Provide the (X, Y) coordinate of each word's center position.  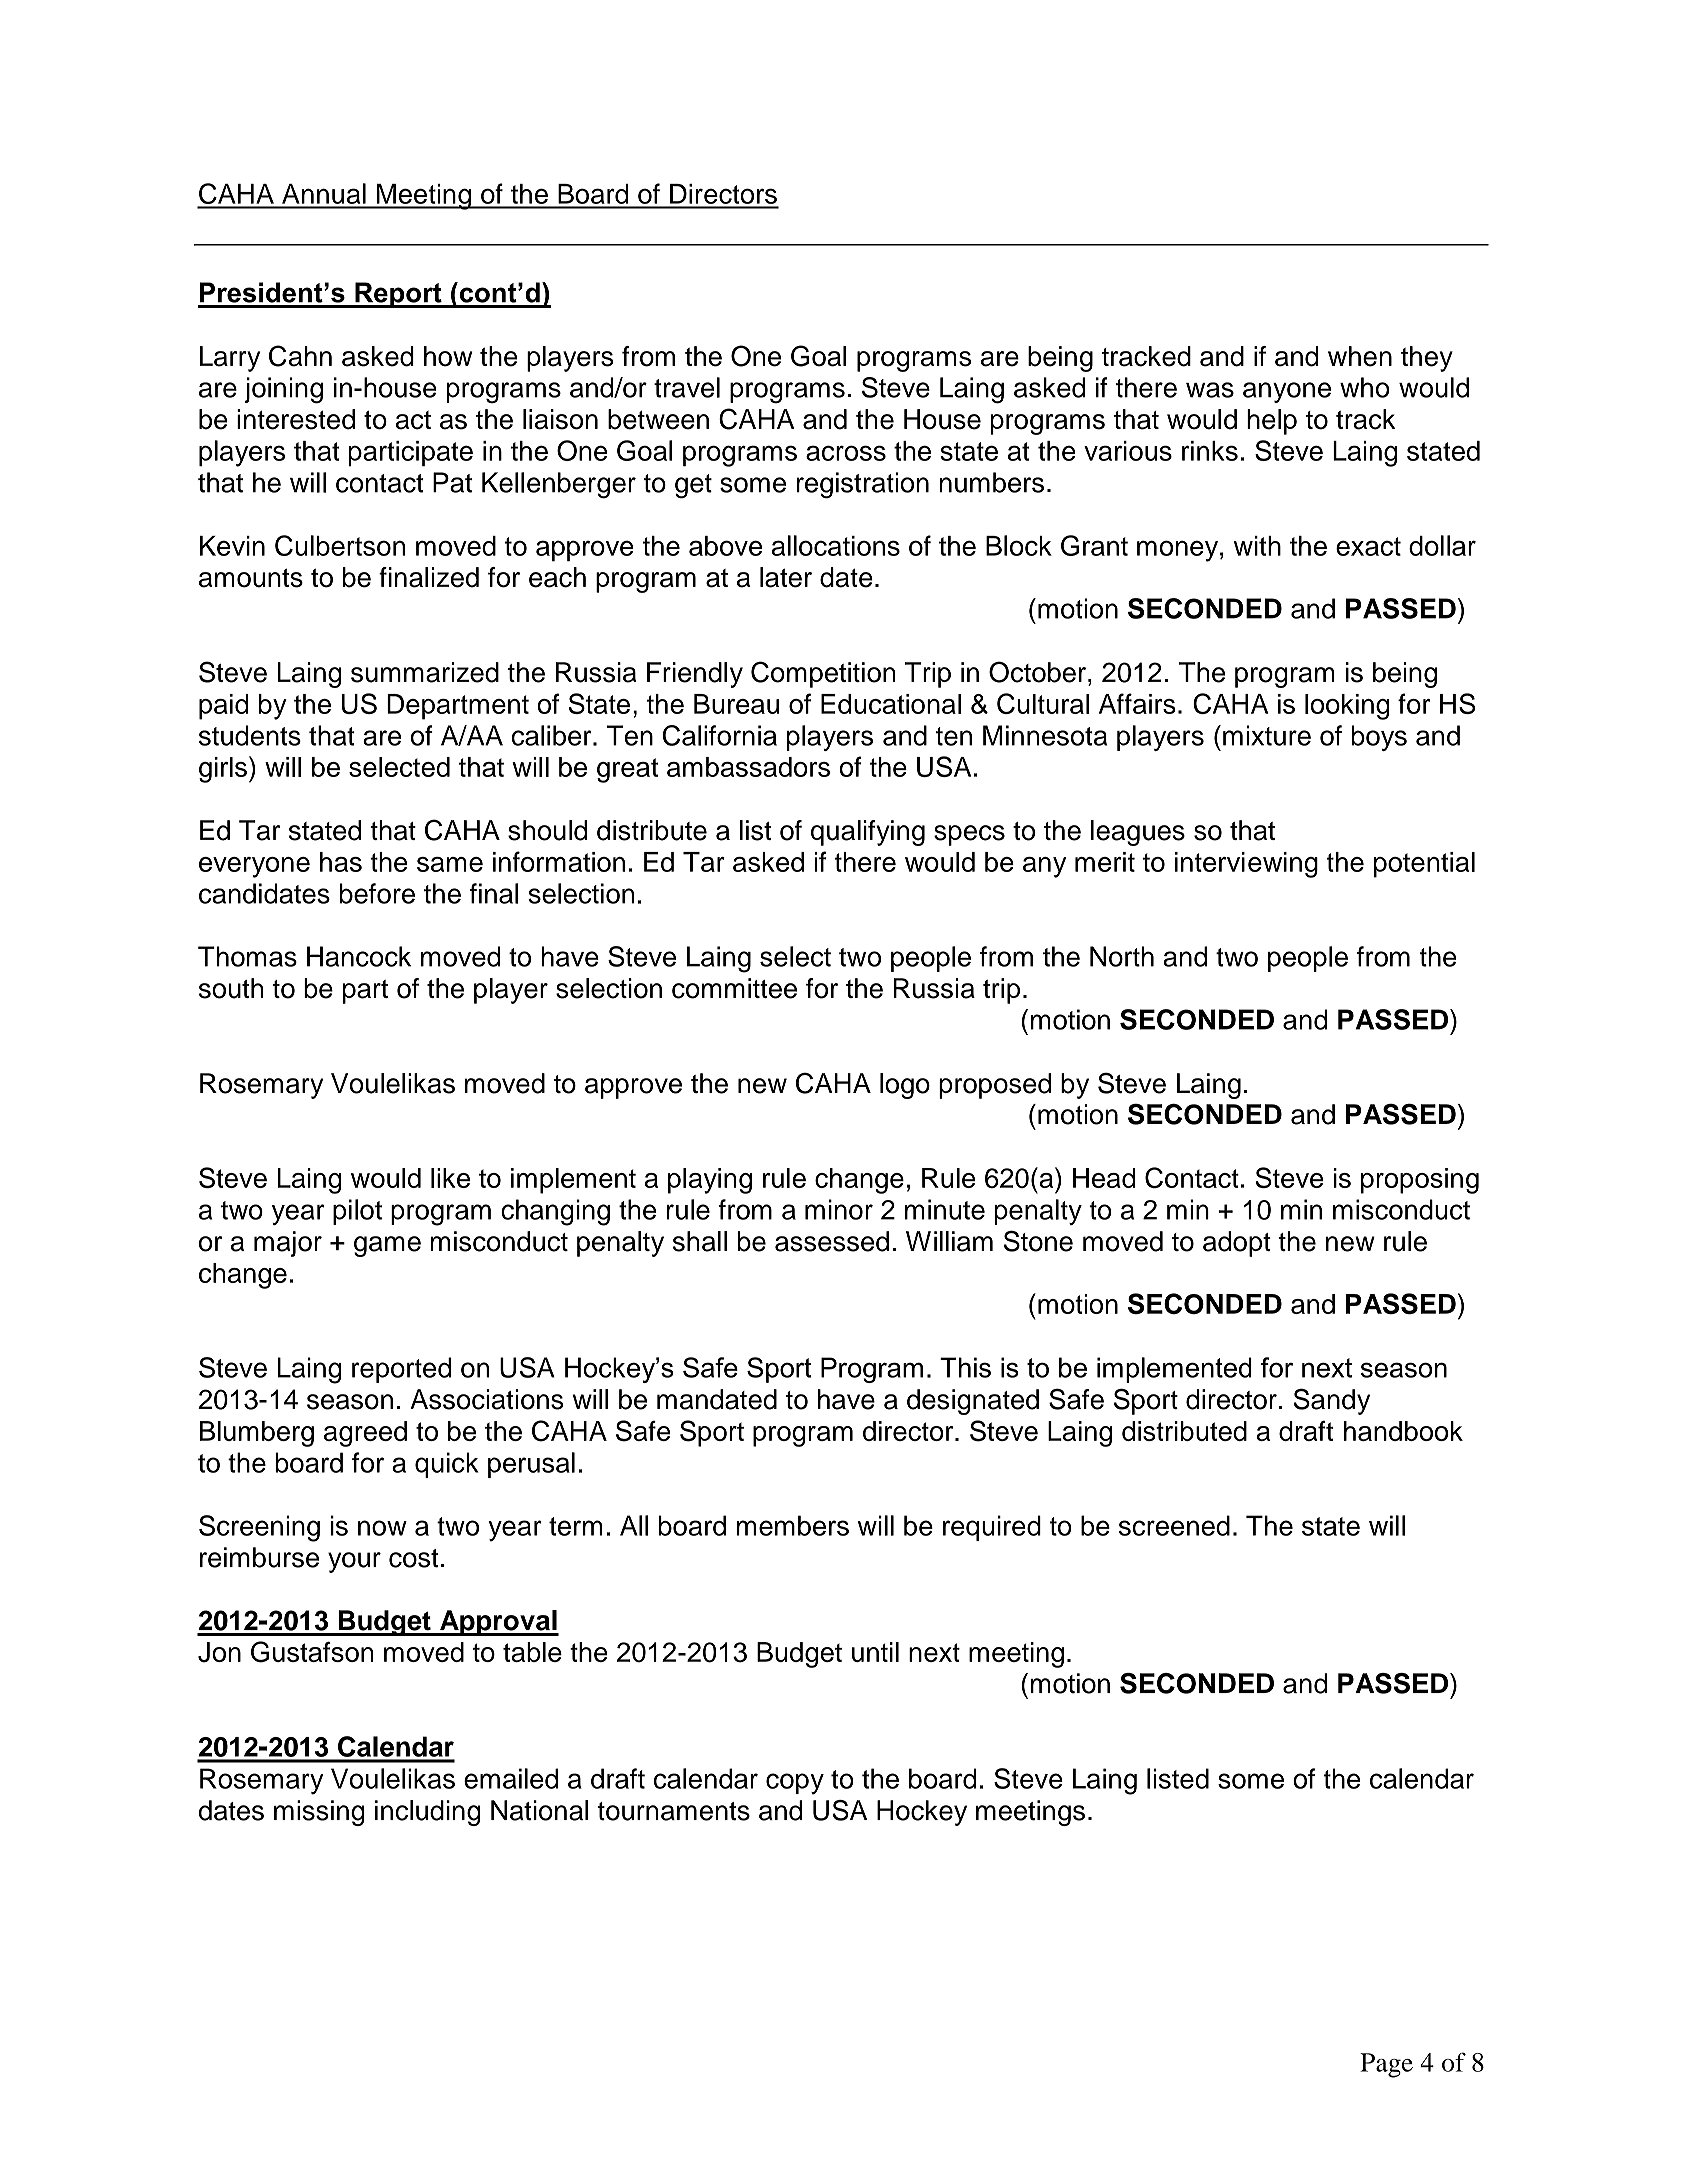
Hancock (359, 956)
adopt (1237, 1244)
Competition (823, 674)
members (793, 1525)
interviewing (1246, 865)
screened (1174, 1525)
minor (839, 1209)
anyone (1287, 392)
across (846, 453)
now (382, 1528)
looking (1347, 707)
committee (734, 988)
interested (296, 419)
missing (319, 1813)
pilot (357, 1212)
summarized (425, 672)
